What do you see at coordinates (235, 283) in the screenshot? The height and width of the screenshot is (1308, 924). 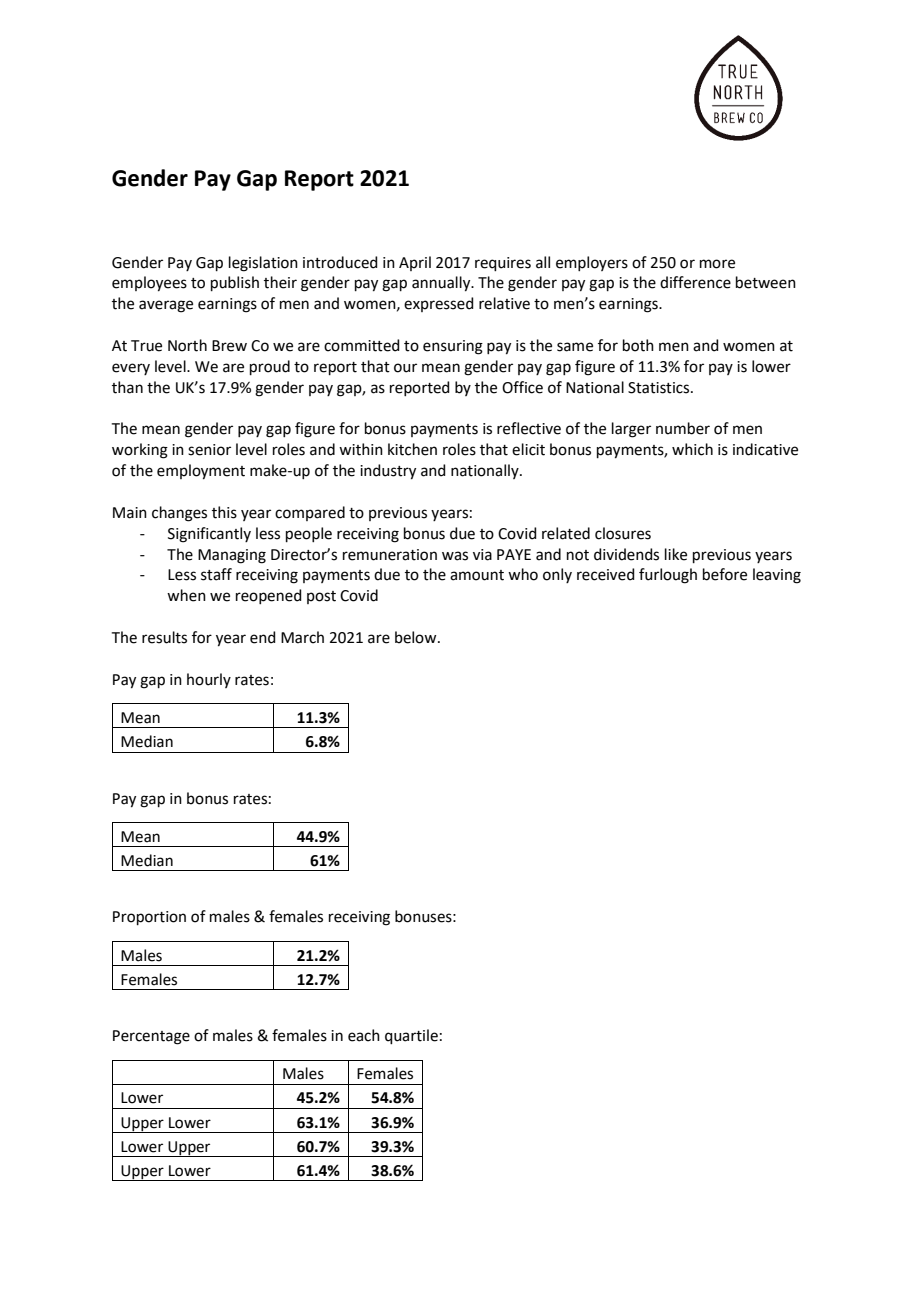 I see `publish` at bounding box center [235, 283].
